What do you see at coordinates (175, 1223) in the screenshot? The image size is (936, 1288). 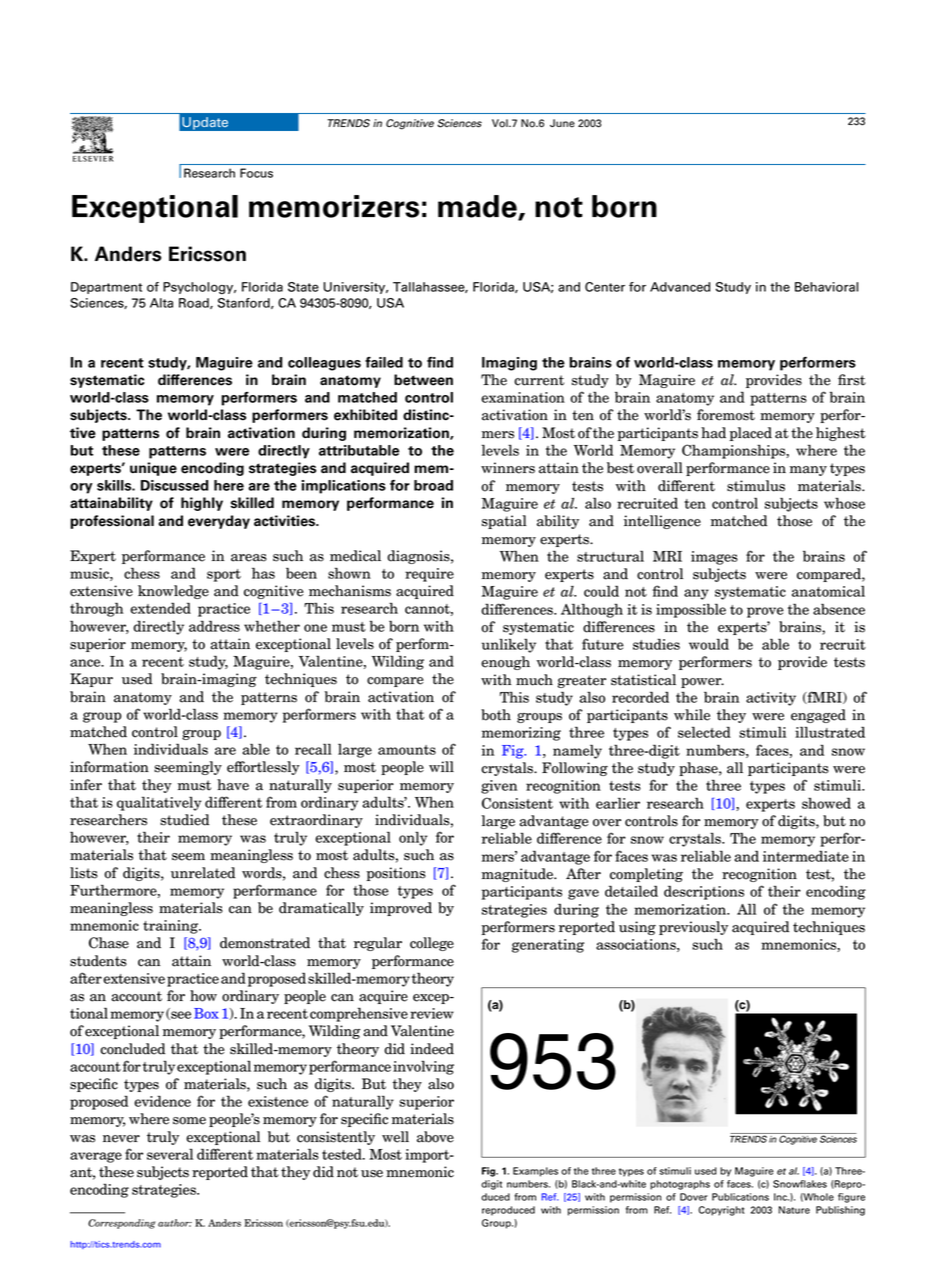 I see `author` at bounding box center [175, 1223].
